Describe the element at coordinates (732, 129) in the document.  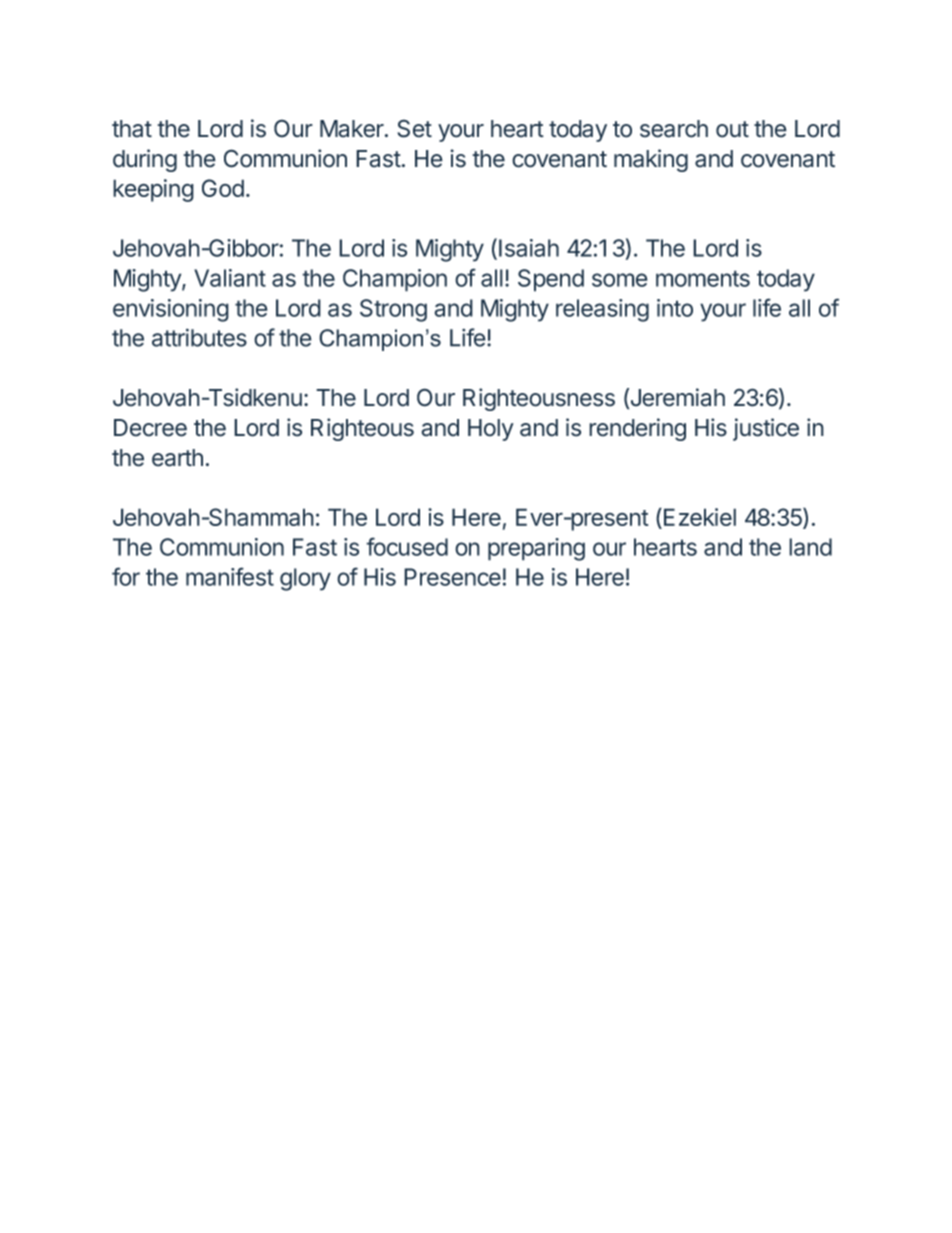
I see `out` at that location.
